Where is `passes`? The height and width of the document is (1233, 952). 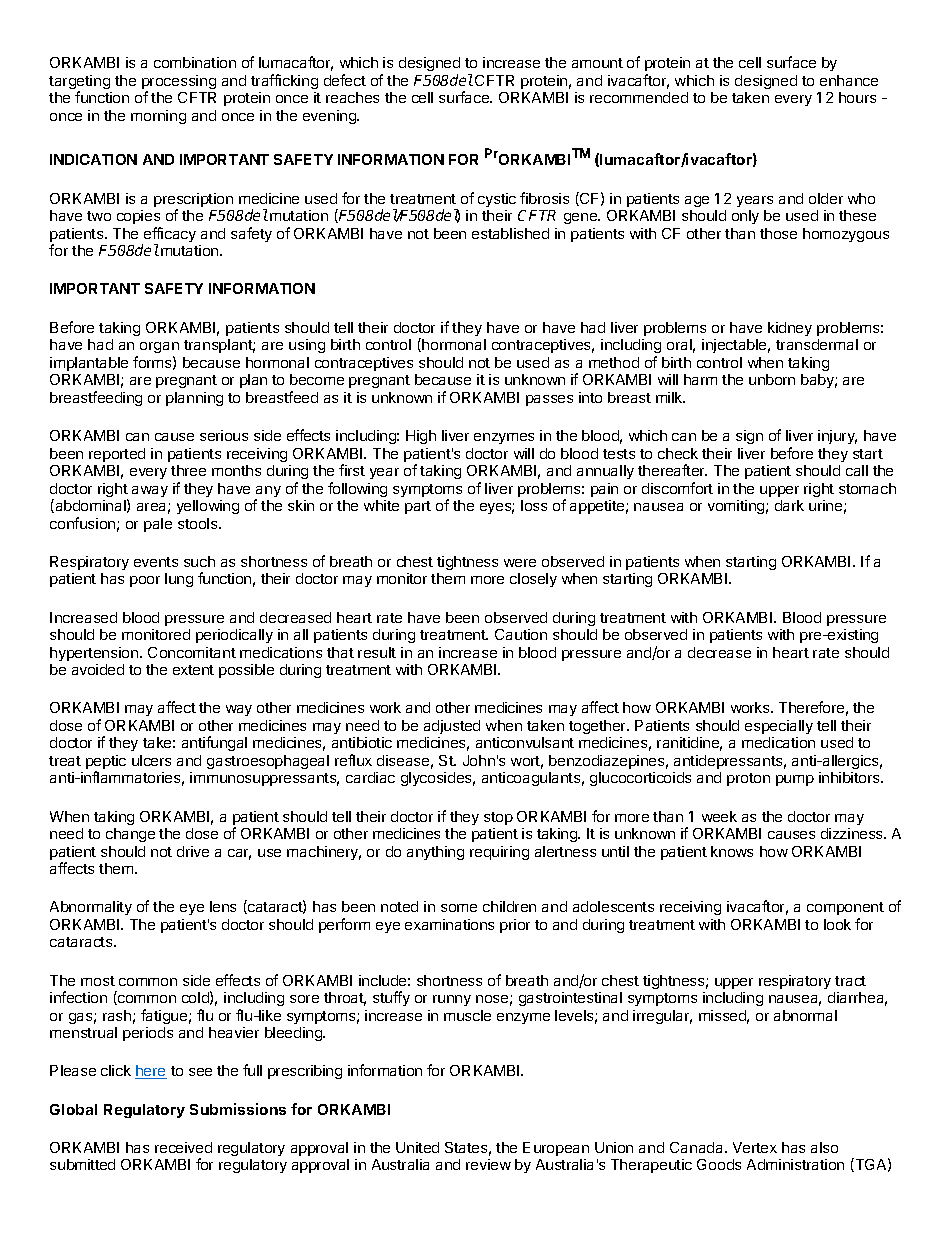 passes is located at coordinates (549, 400).
